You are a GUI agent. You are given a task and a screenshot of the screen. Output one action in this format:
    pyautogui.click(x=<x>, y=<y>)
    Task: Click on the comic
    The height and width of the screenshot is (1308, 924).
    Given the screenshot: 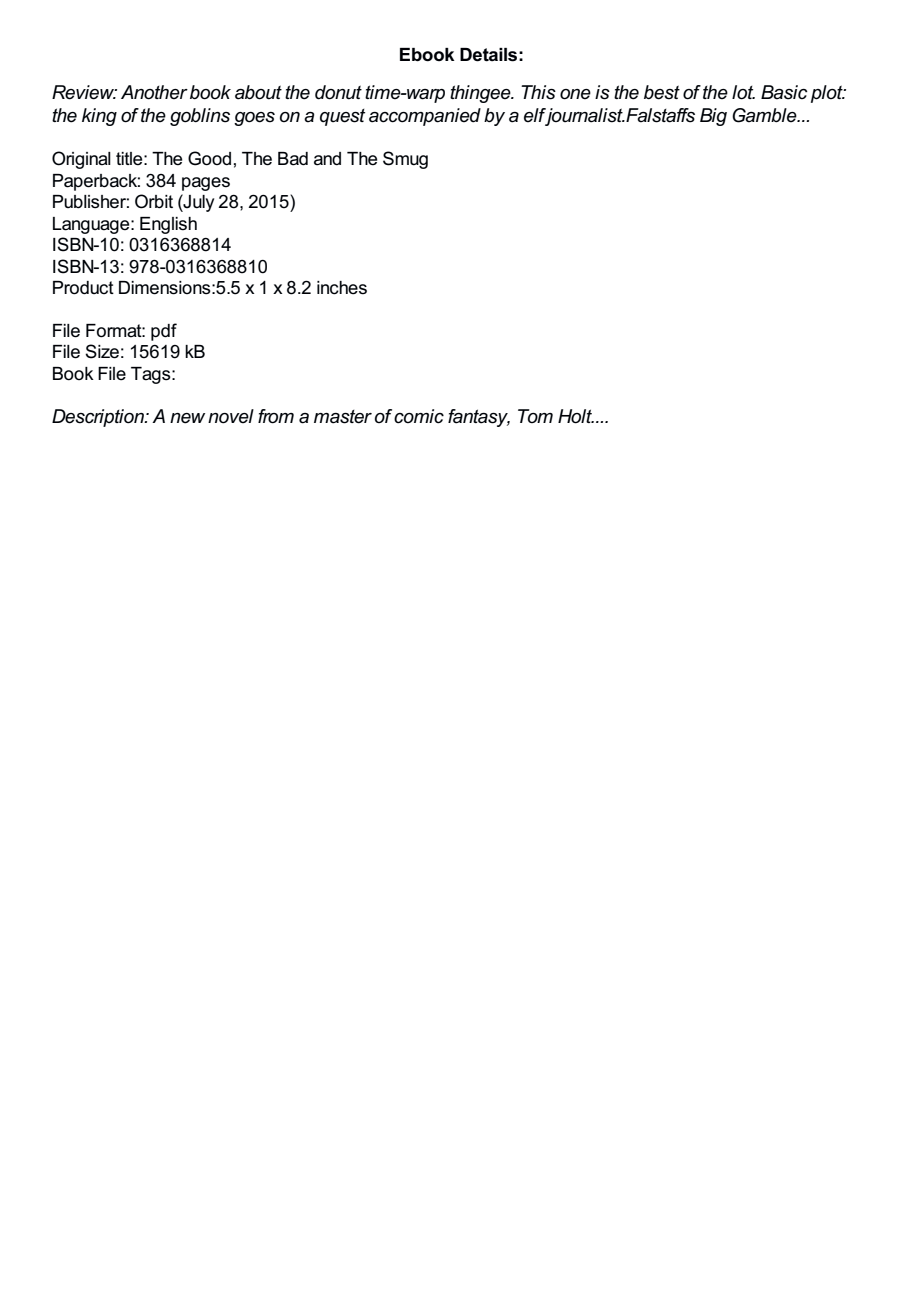 What is the action you would take?
    pyautogui.click(x=419, y=416)
